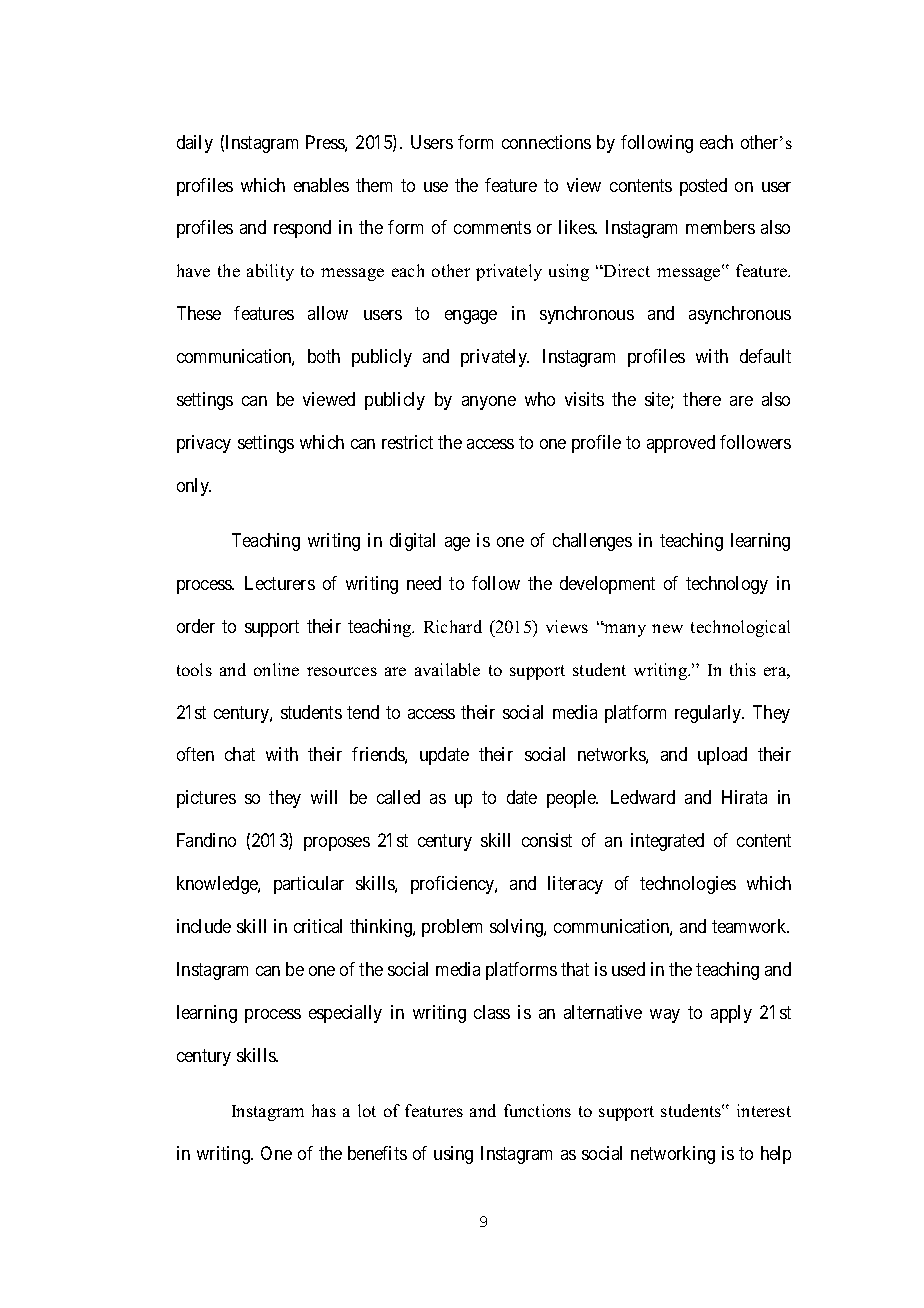  I want to click on enables, so click(321, 185).
